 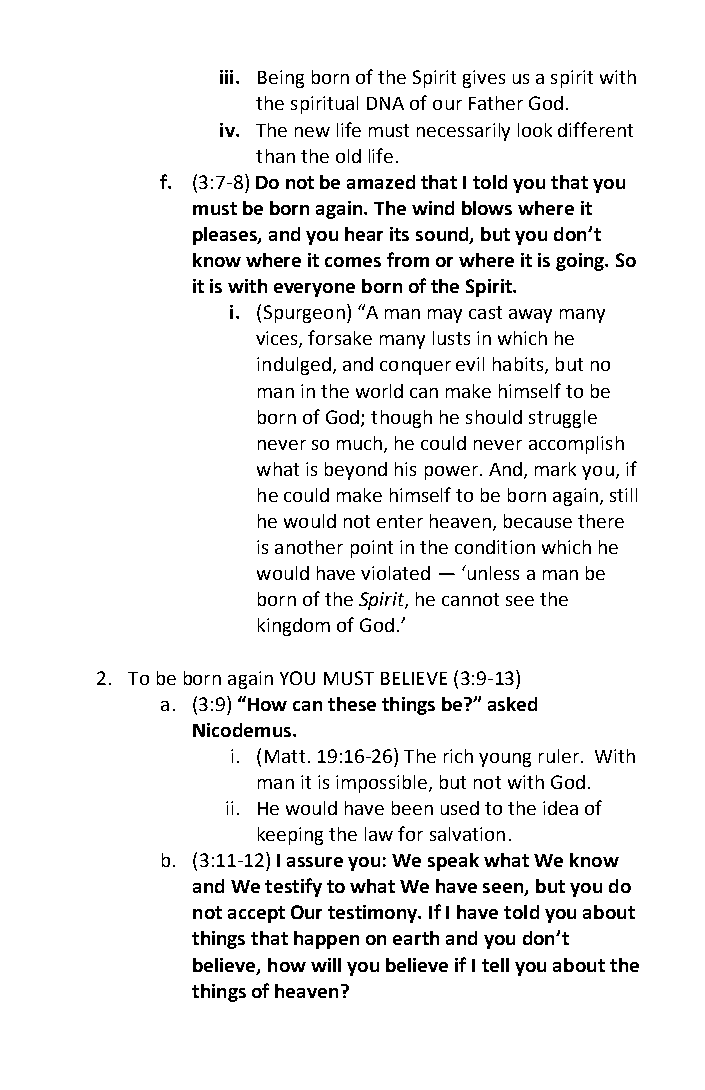 What do you see at coordinates (445, 316) in the screenshot?
I see `may` at bounding box center [445, 316].
